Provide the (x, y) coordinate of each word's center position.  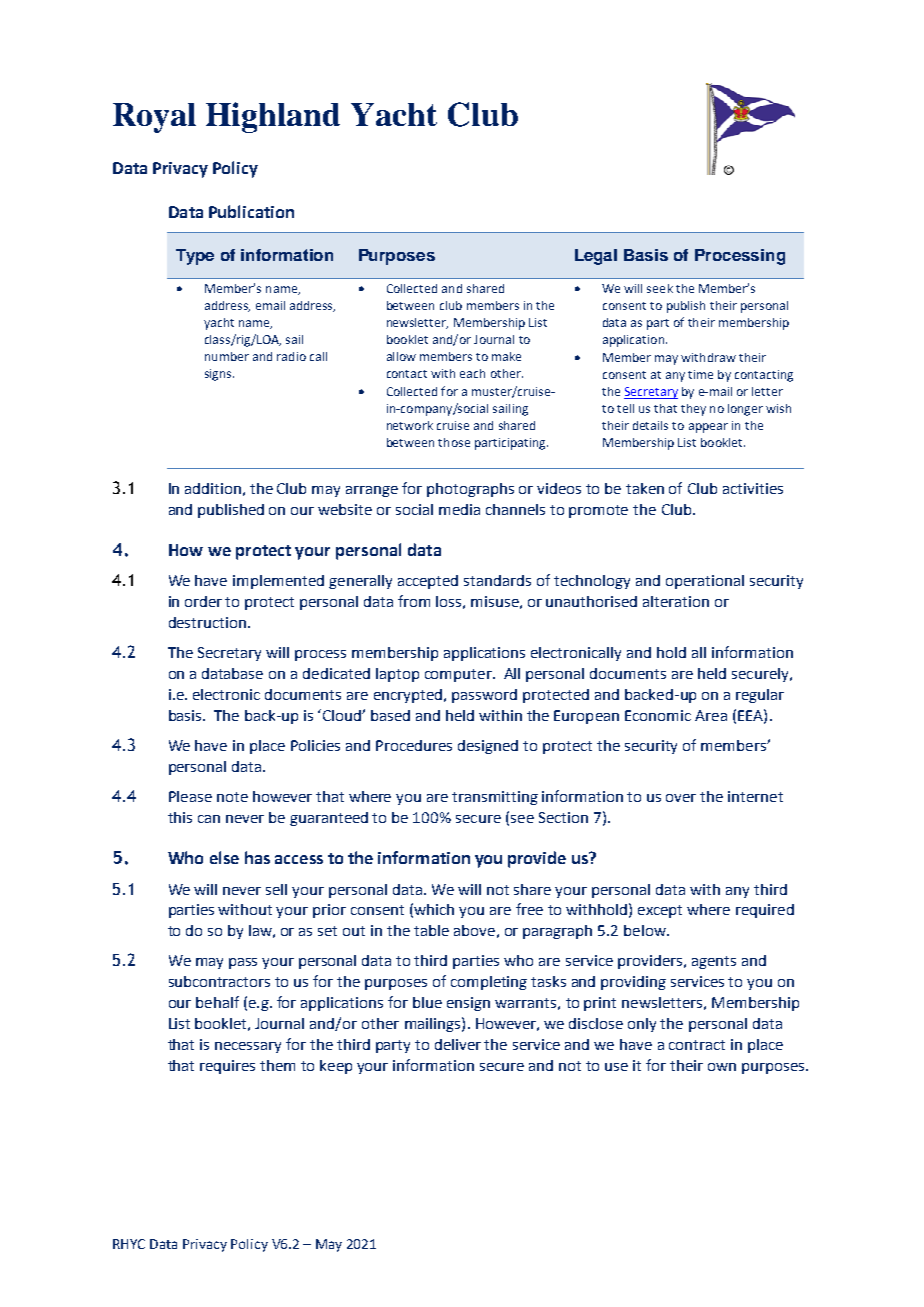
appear (708, 428)
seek (660, 288)
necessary (248, 1047)
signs (219, 375)
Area (711, 715)
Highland (273, 117)
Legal (596, 257)
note (232, 797)
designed (488, 747)
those (454, 442)
